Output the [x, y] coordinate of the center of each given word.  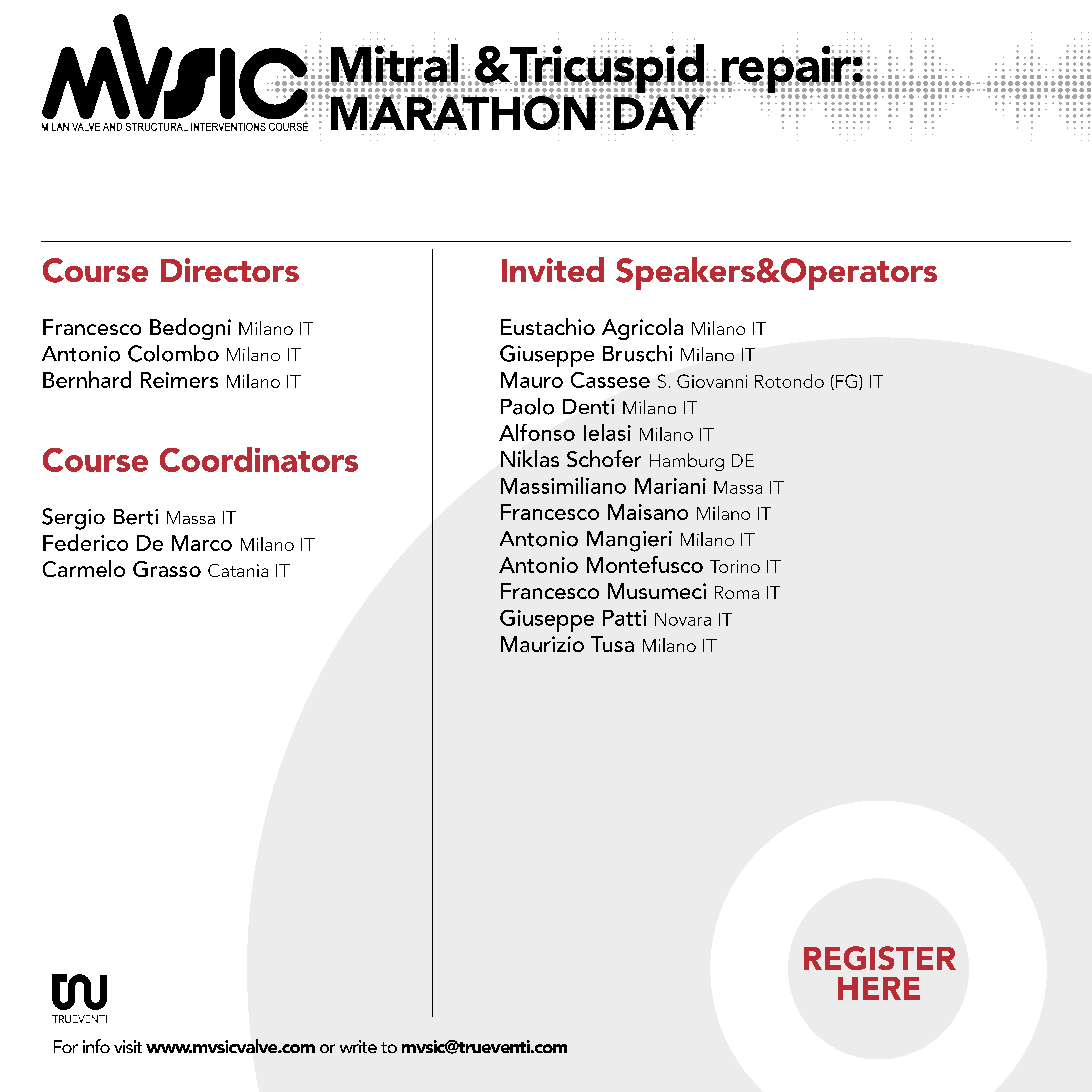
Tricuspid [605, 69]
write [358, 1046]
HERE [879, 988]
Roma [737, 592]
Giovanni [712, 381]
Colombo [173, 353]
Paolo [527, 406]
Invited [553, 269]
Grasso [167, 569]
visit [128, 1046]
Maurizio [542, 644]
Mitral [393, 64]
